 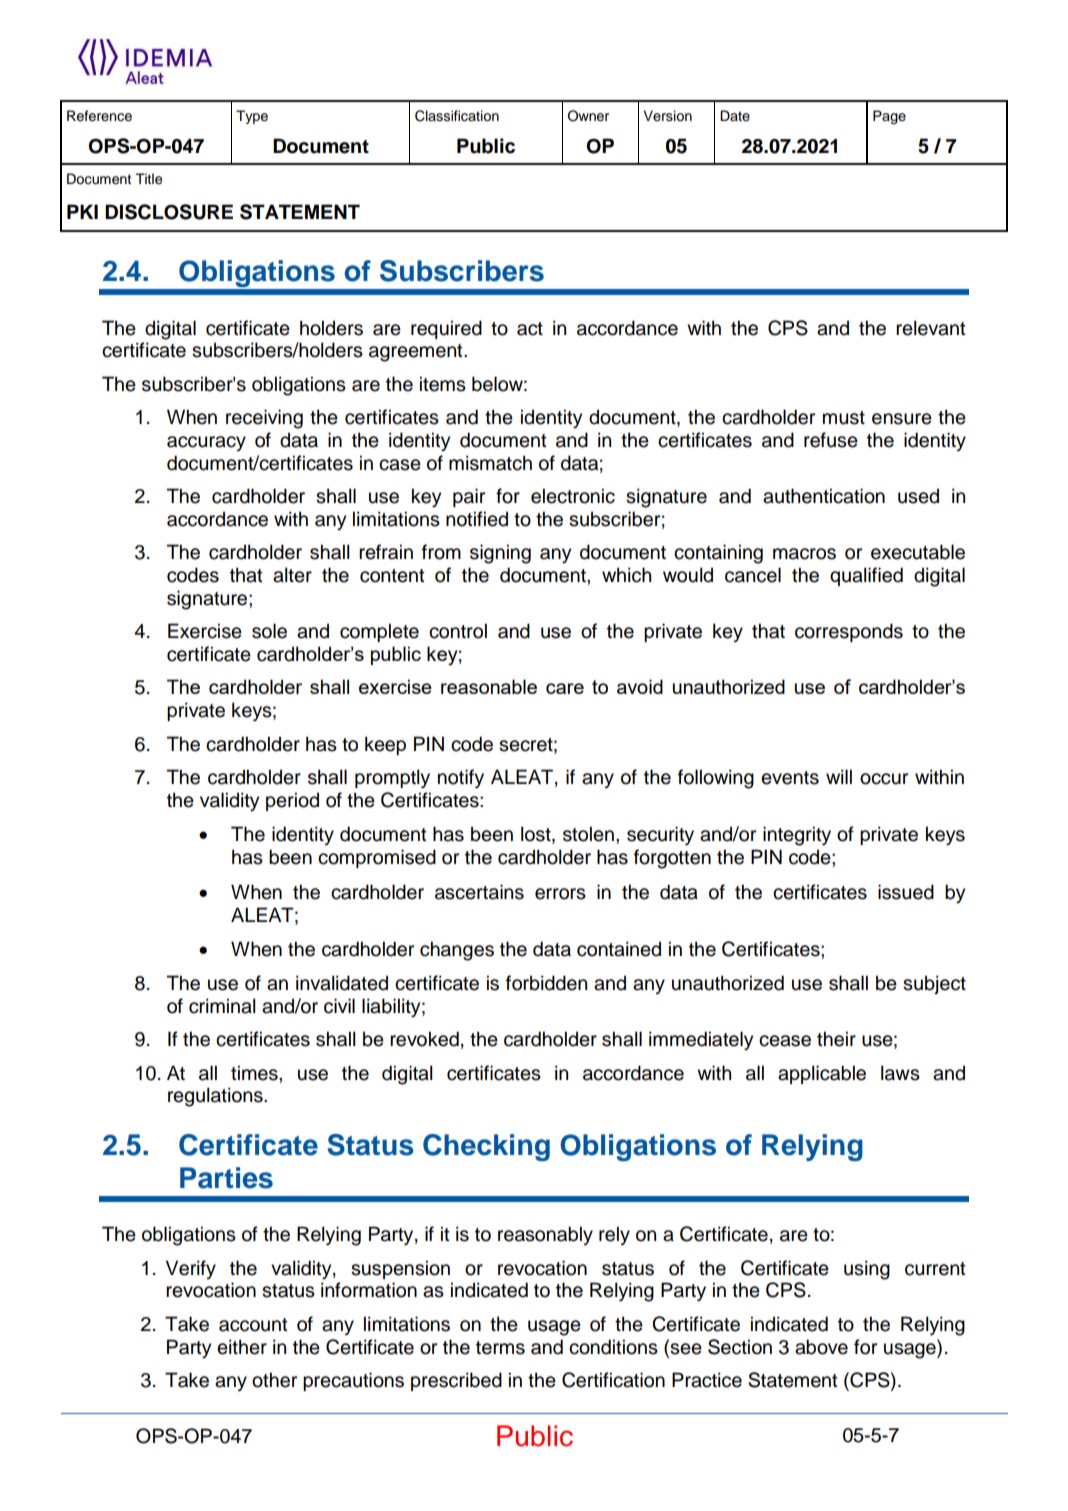 I want to click on Classification, so click(x=457, y=116).
